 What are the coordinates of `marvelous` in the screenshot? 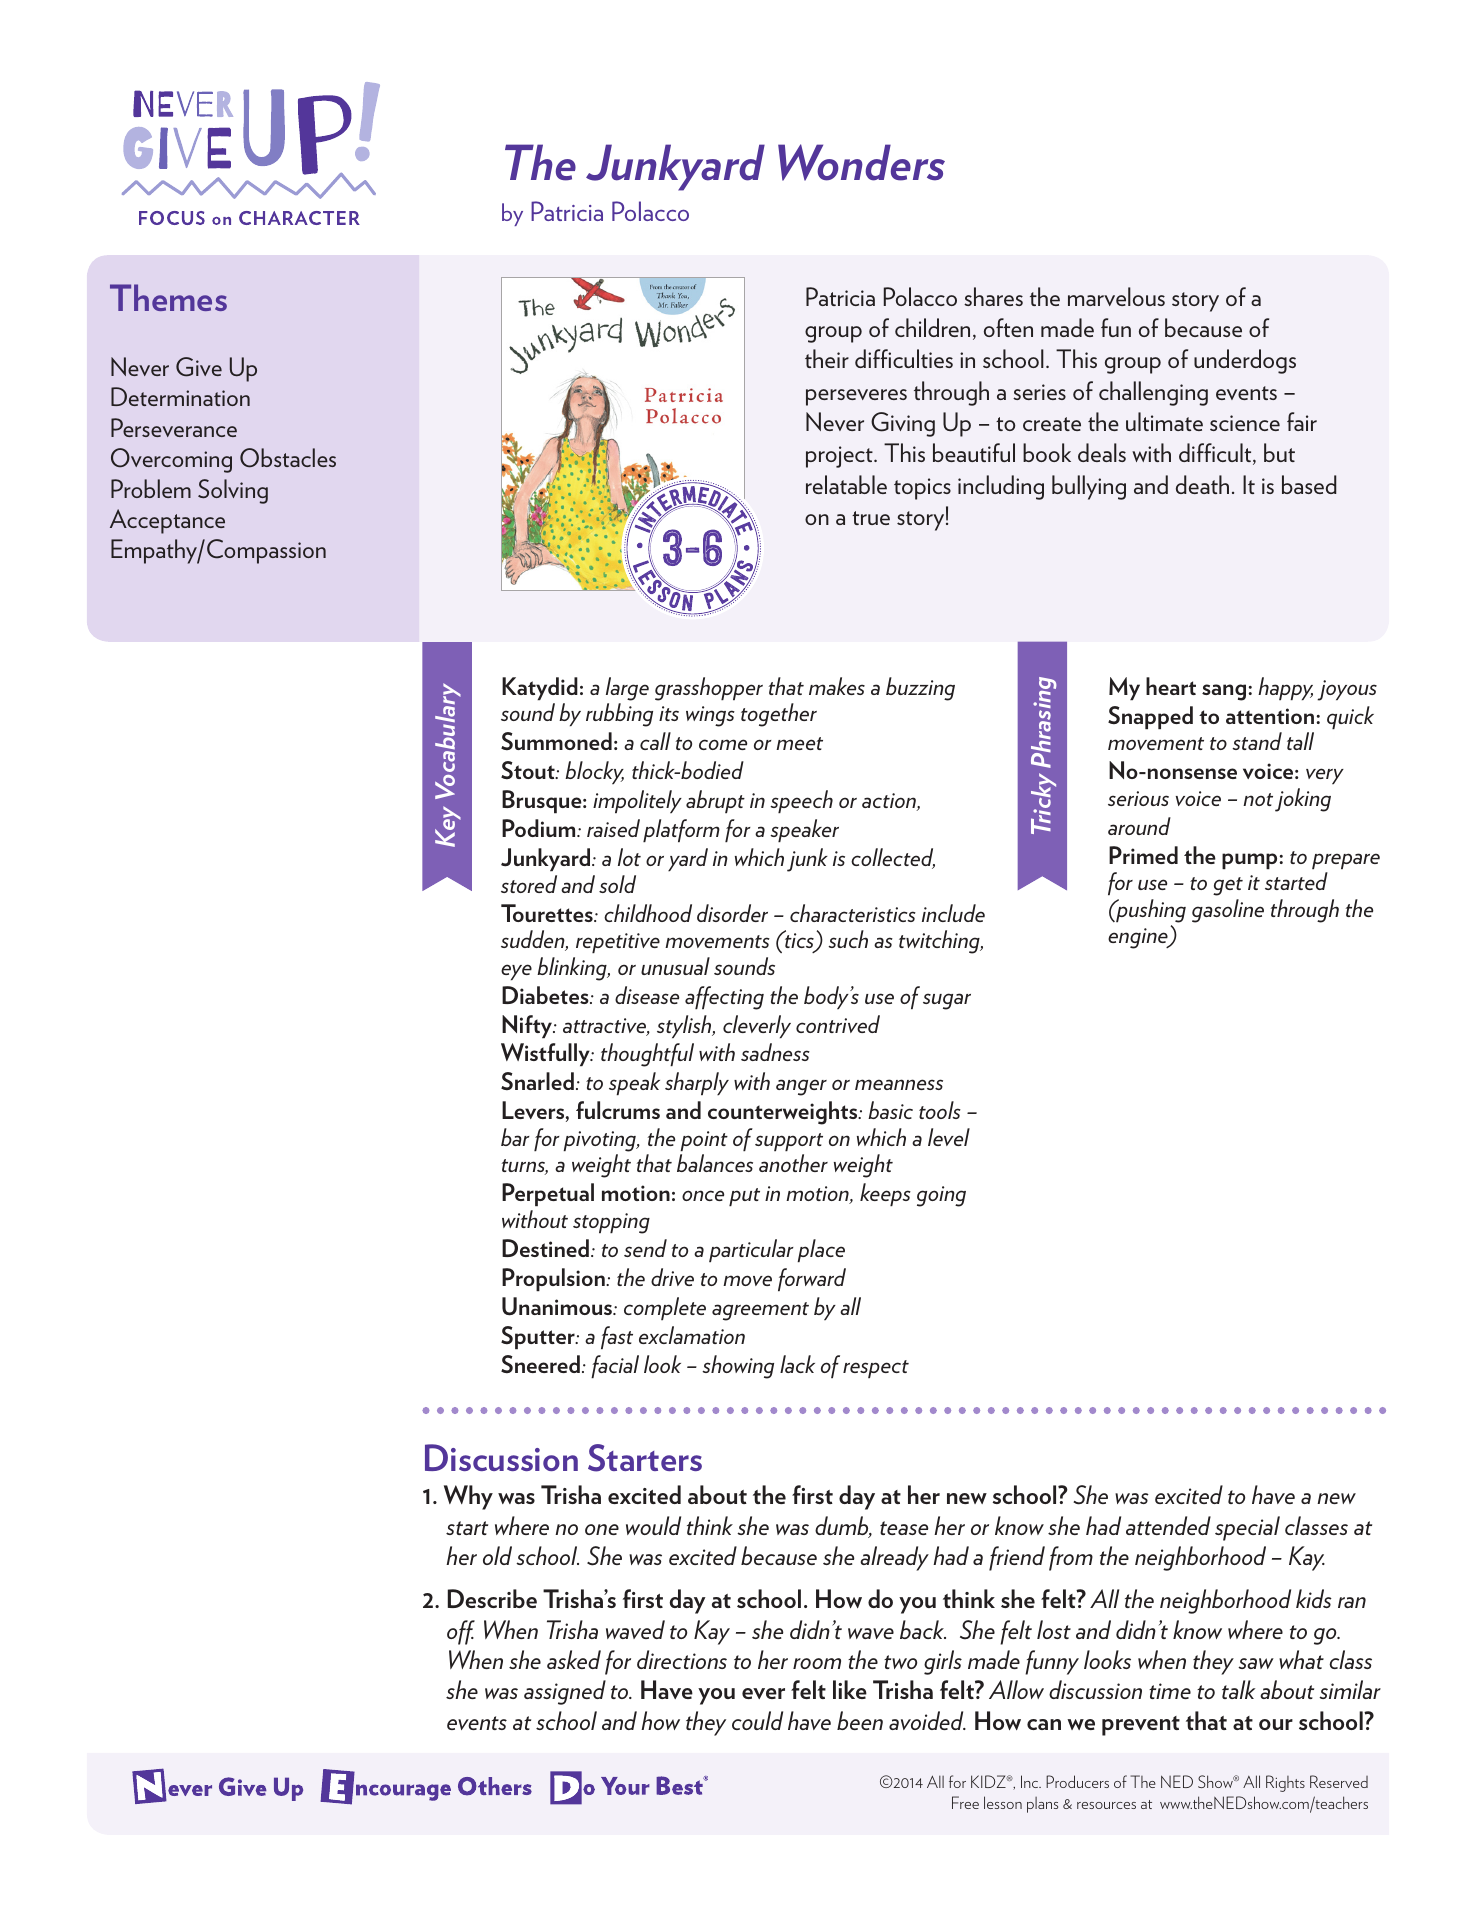 It's located at (1116, 296).
